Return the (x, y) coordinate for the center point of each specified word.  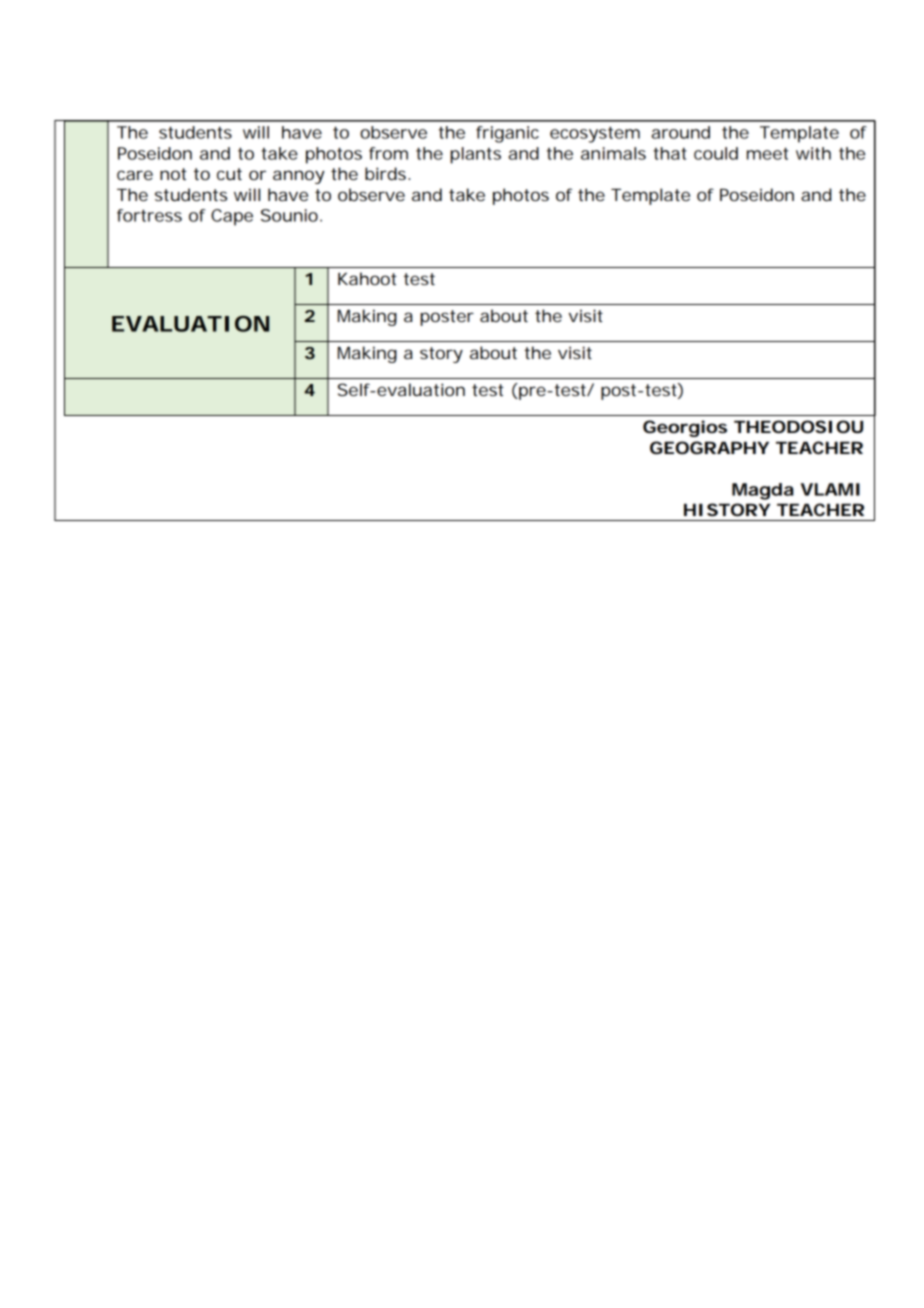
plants (475, 155)
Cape (232, 217)
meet (767, 154)
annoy (299, 177)
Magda (762, 491)
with (813, 153)
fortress (149, 215)
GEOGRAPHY (709, 447)
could (716, 153)
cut (229, 174)
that (670, 153)
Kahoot (367, 278)
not (173, 174)
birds (387, 173)
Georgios (685, 428)
